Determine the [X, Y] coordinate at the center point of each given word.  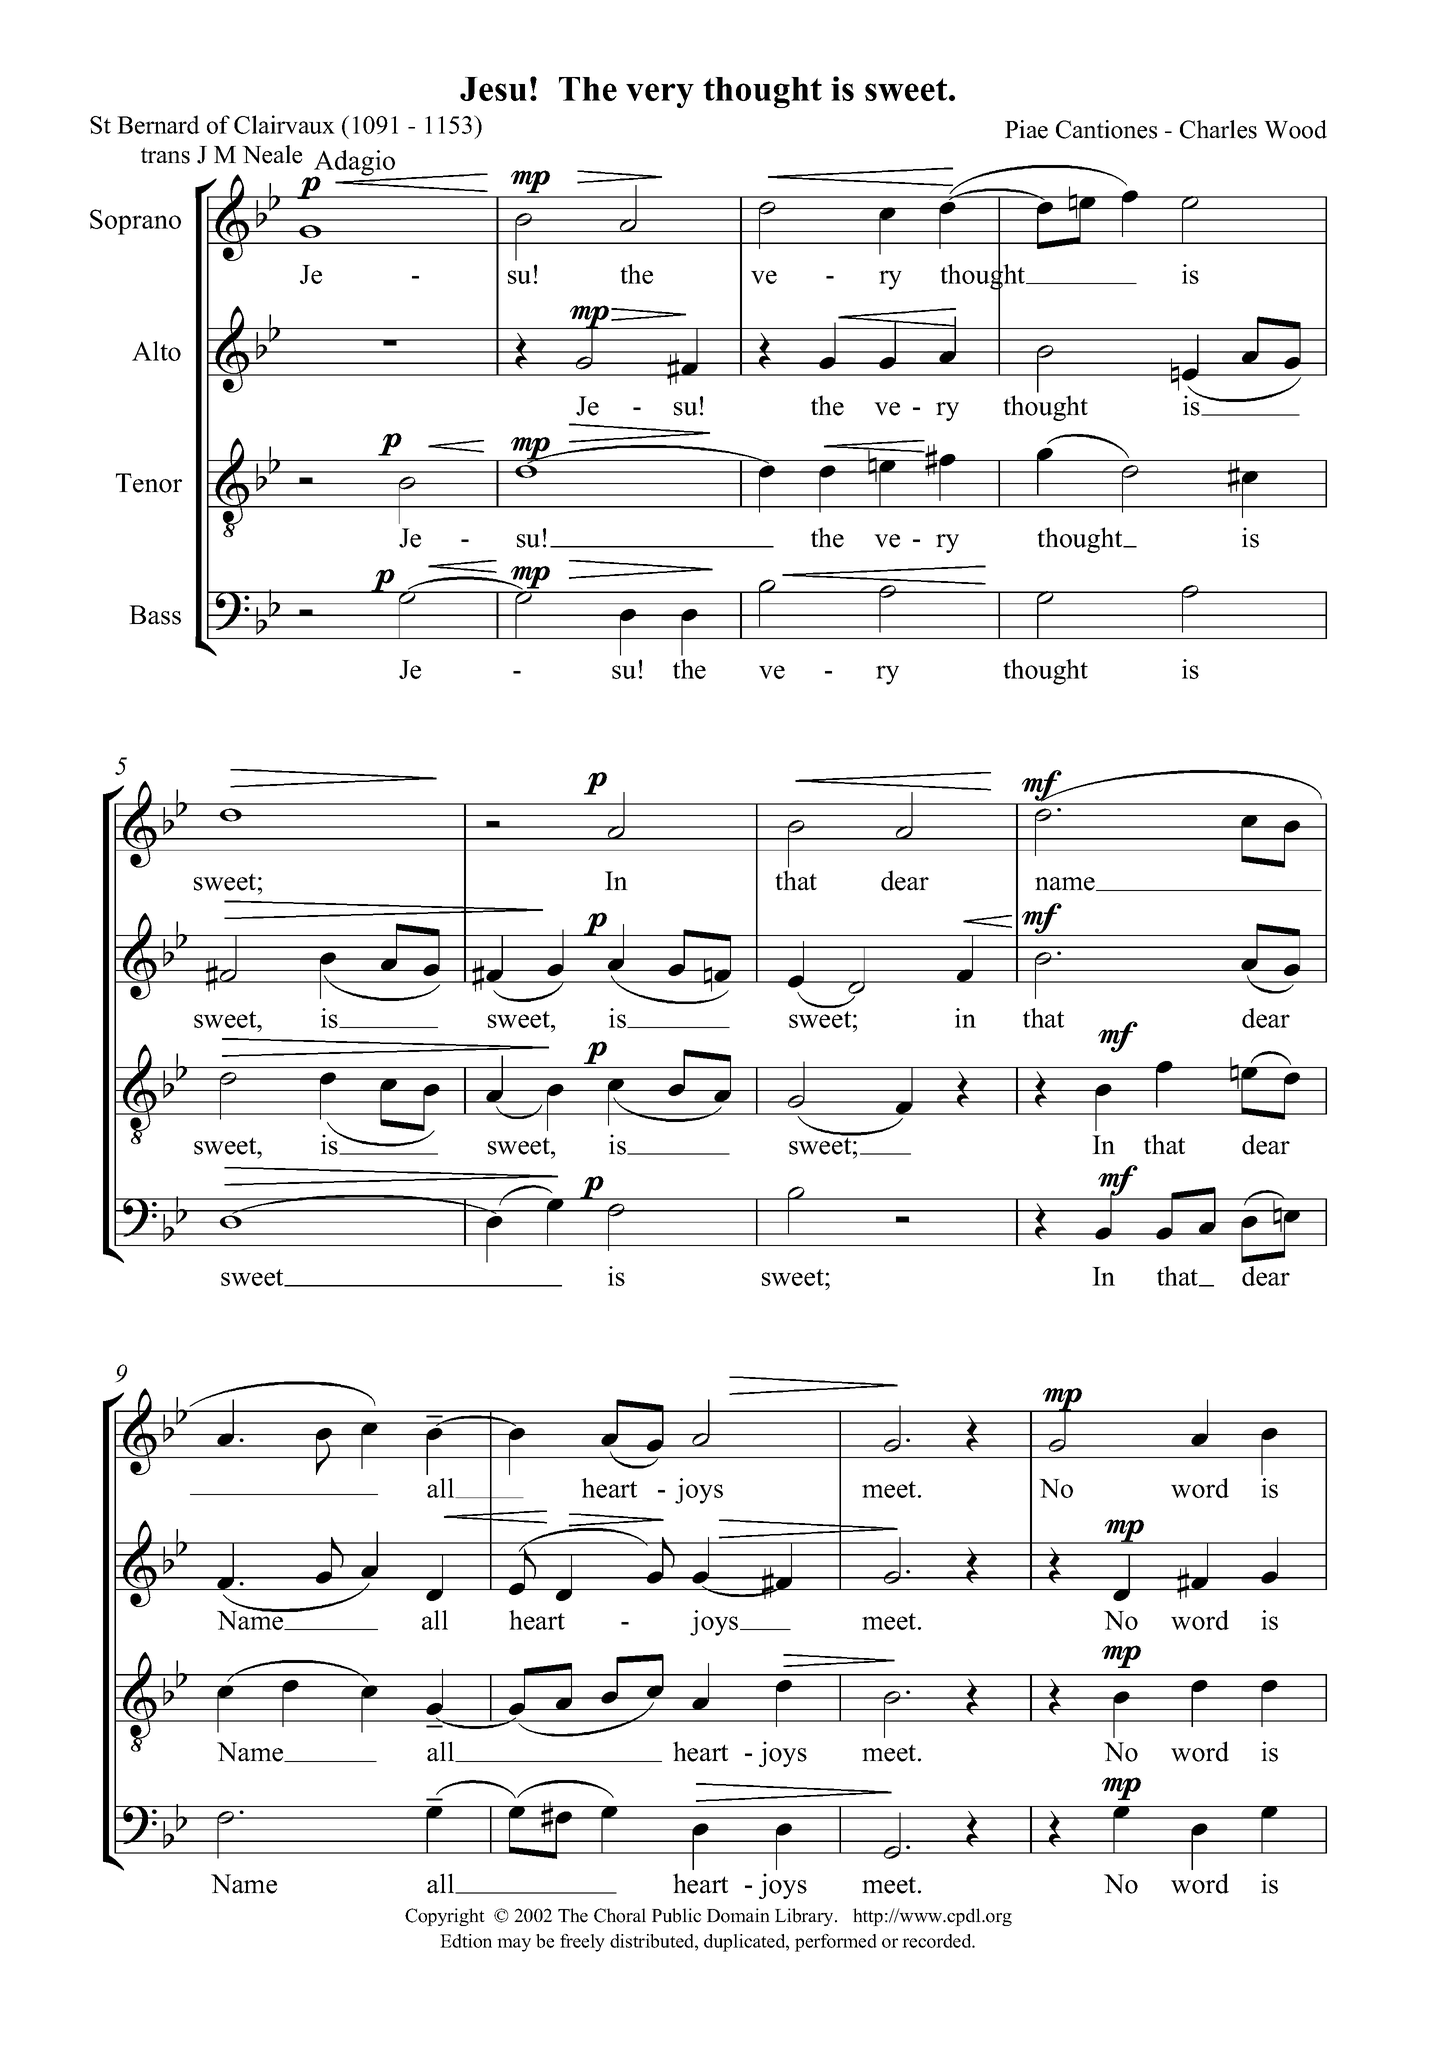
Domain [738, 1915]
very [660, 95]
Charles [1218, 129]
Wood [1295, 129]
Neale [272, 154]
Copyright [445, 1917]
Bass [155, 615]
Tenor [149, 483]
